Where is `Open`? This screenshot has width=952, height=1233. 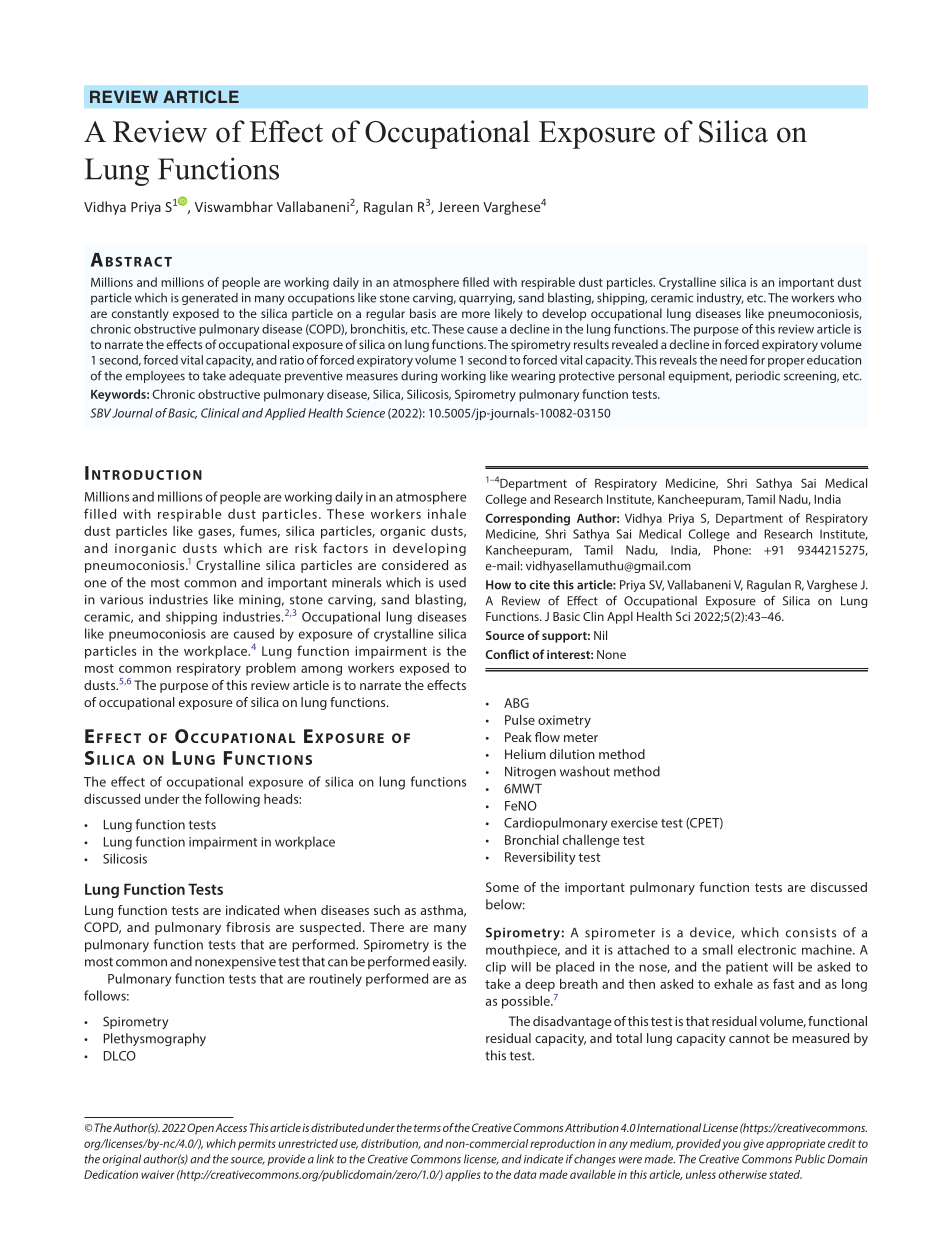
Open is located at coordinates (200, 1129).
